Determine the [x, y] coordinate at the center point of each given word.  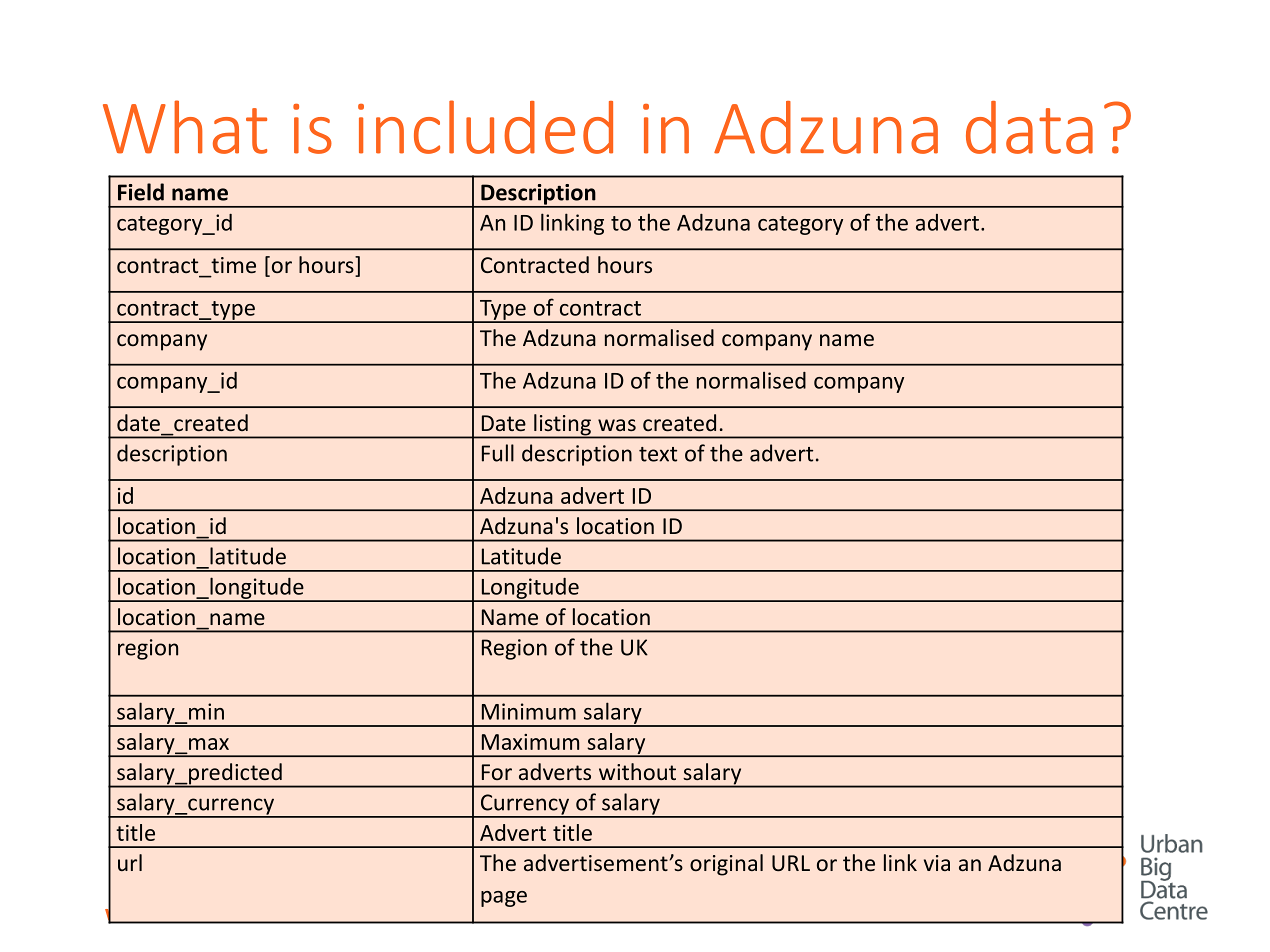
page [504, 899]
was [617, 425]
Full [498, 453]
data [1029, 127]
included [485, 127]
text [658, 454]
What [185, 127]
